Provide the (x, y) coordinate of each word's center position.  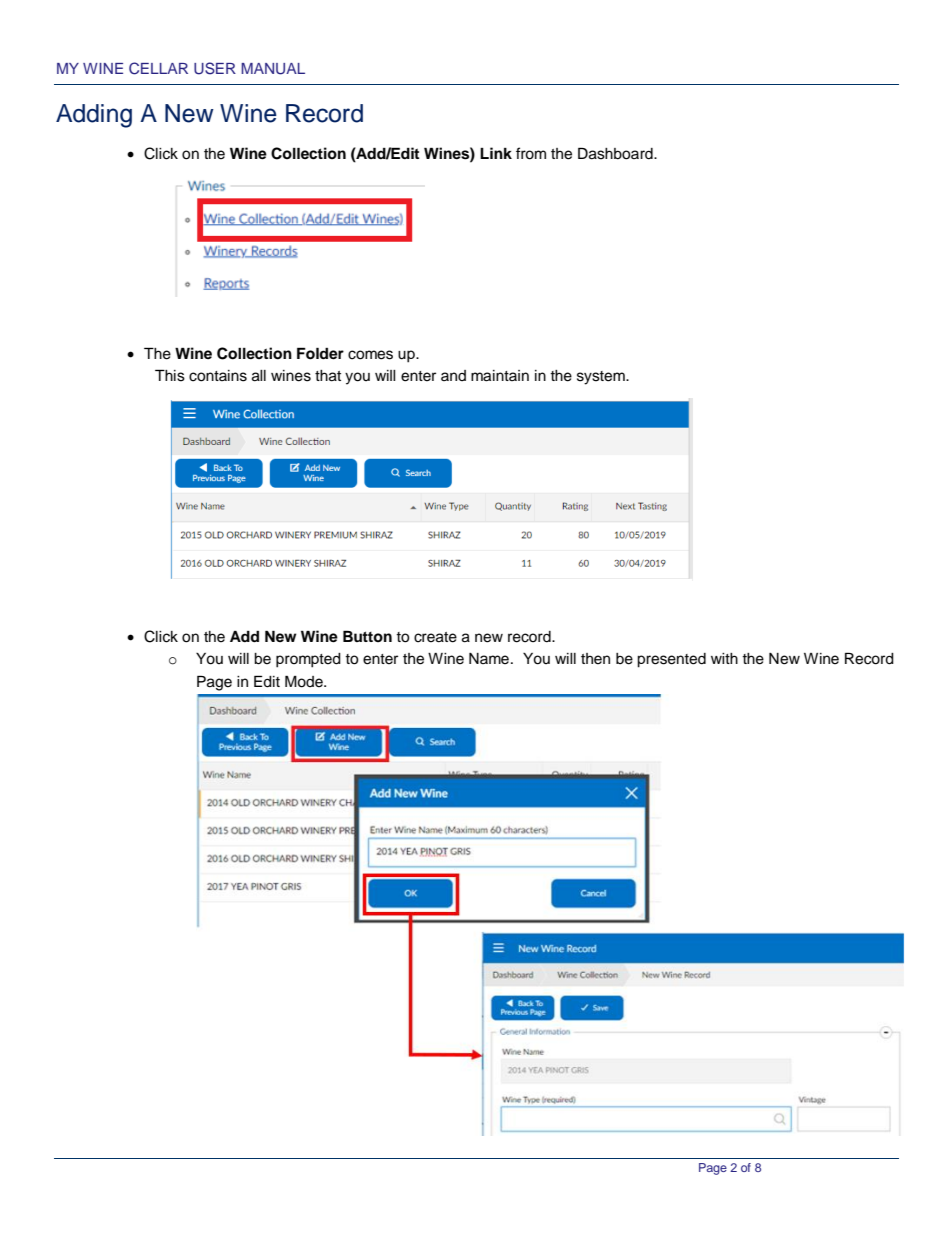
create (435, 637)
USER (215, 68)
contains (218, 376)
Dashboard (616, 153)
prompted (308, 660)
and (453, 375)
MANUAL (273, 69)
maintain (500, 376)
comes (370, 355)
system (602, 378)
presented (671, 660)
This (170, 375)
